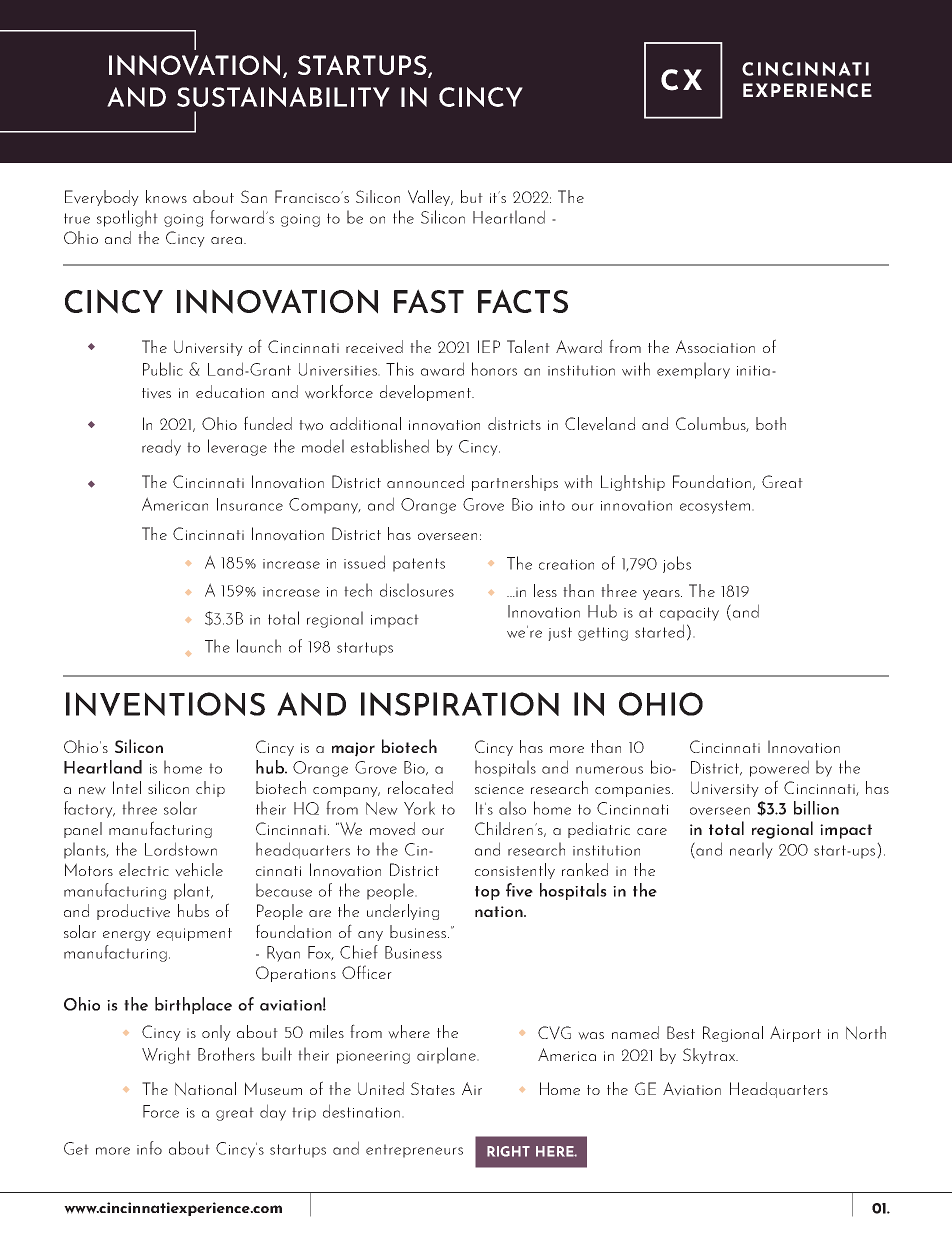 This page has height=1233, width=952. Describe the element at coordinates (199, 870) in the page. I see `vehicle` at that location.
